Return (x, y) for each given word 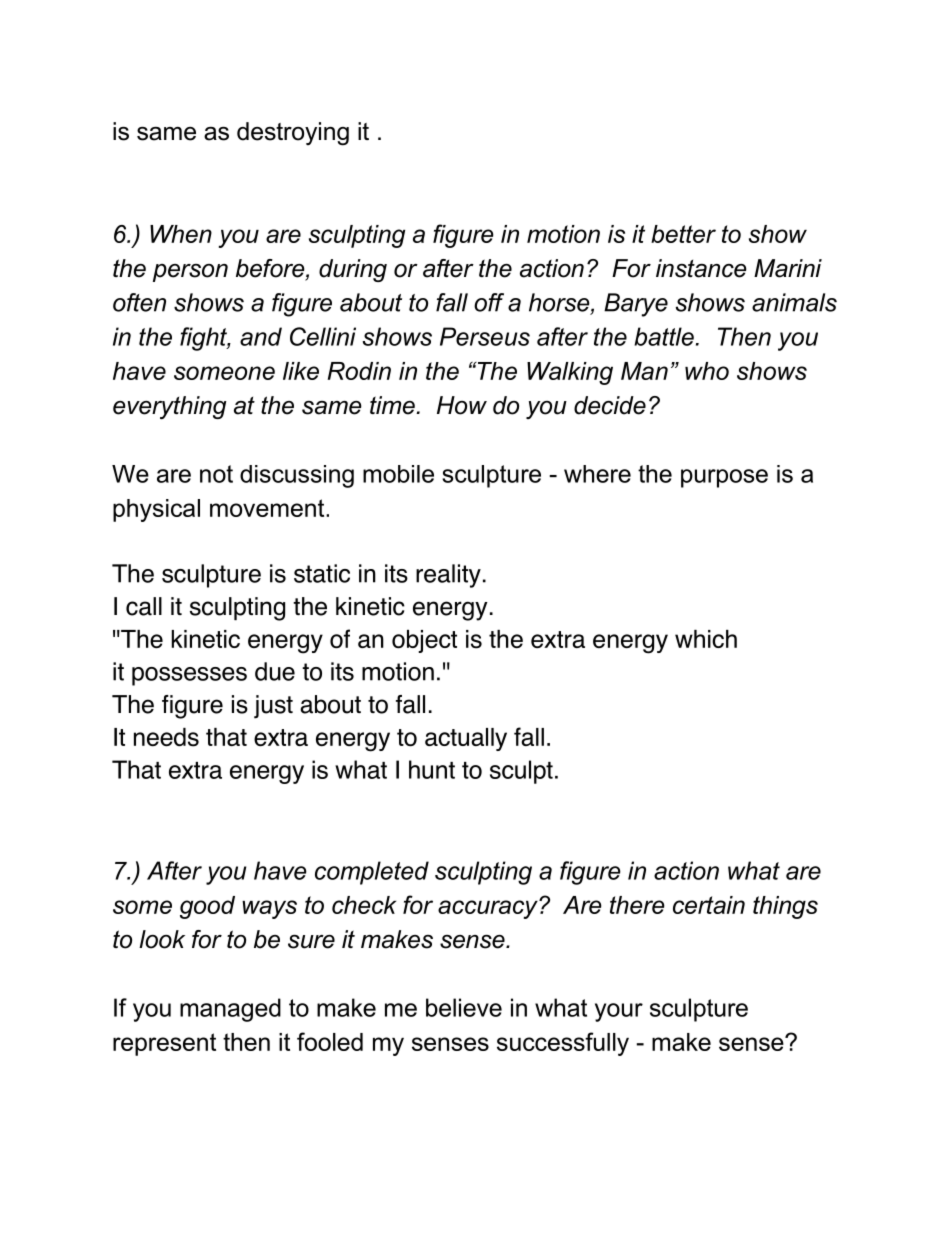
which (706, 639)
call (144, 606)
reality (448, 576)
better (683, 234)
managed (230, 1010)
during (353, 270)
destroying (293, 134)
